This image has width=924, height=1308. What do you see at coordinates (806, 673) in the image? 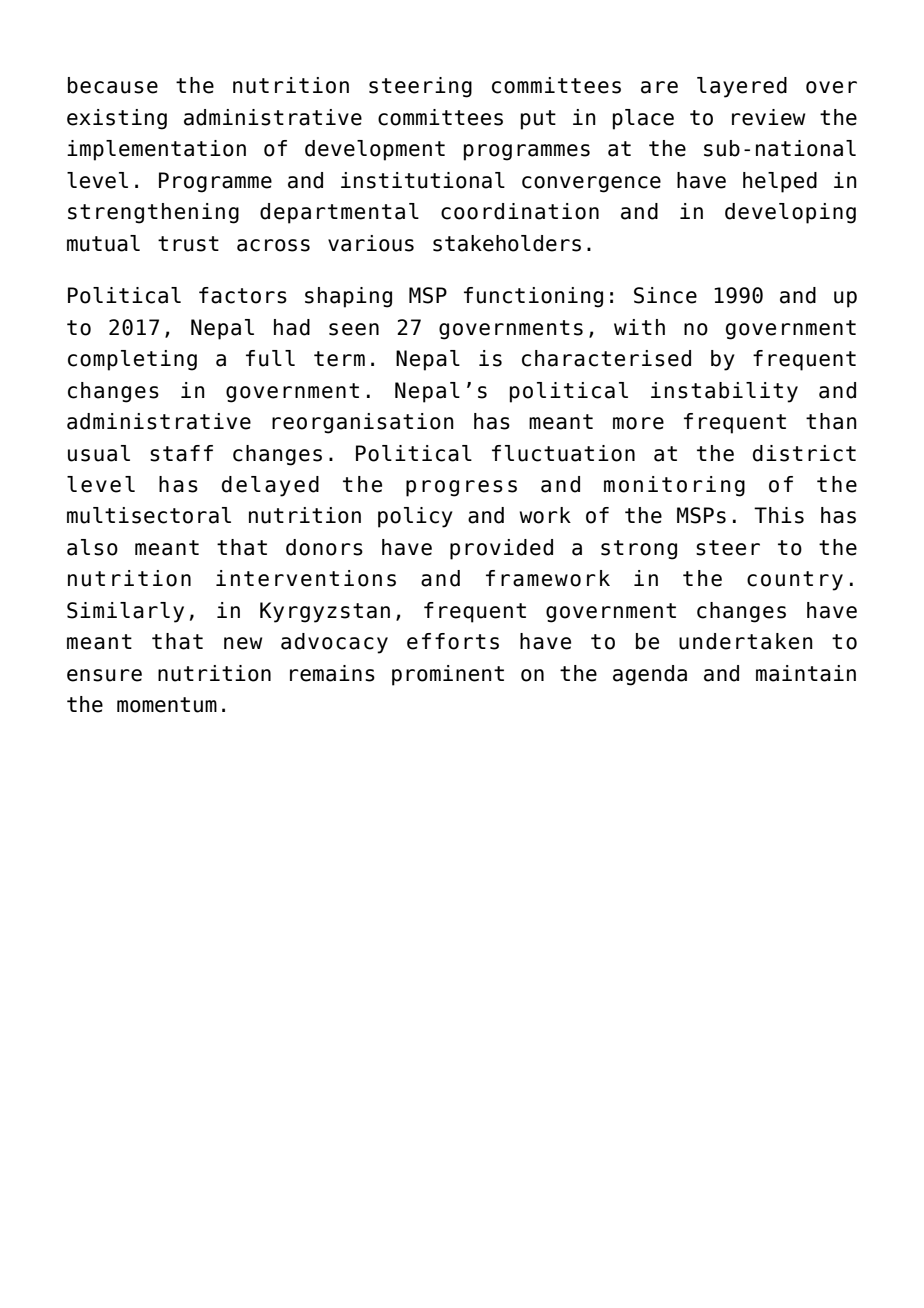
I see `maintain` at bounding box center [806, 673].
